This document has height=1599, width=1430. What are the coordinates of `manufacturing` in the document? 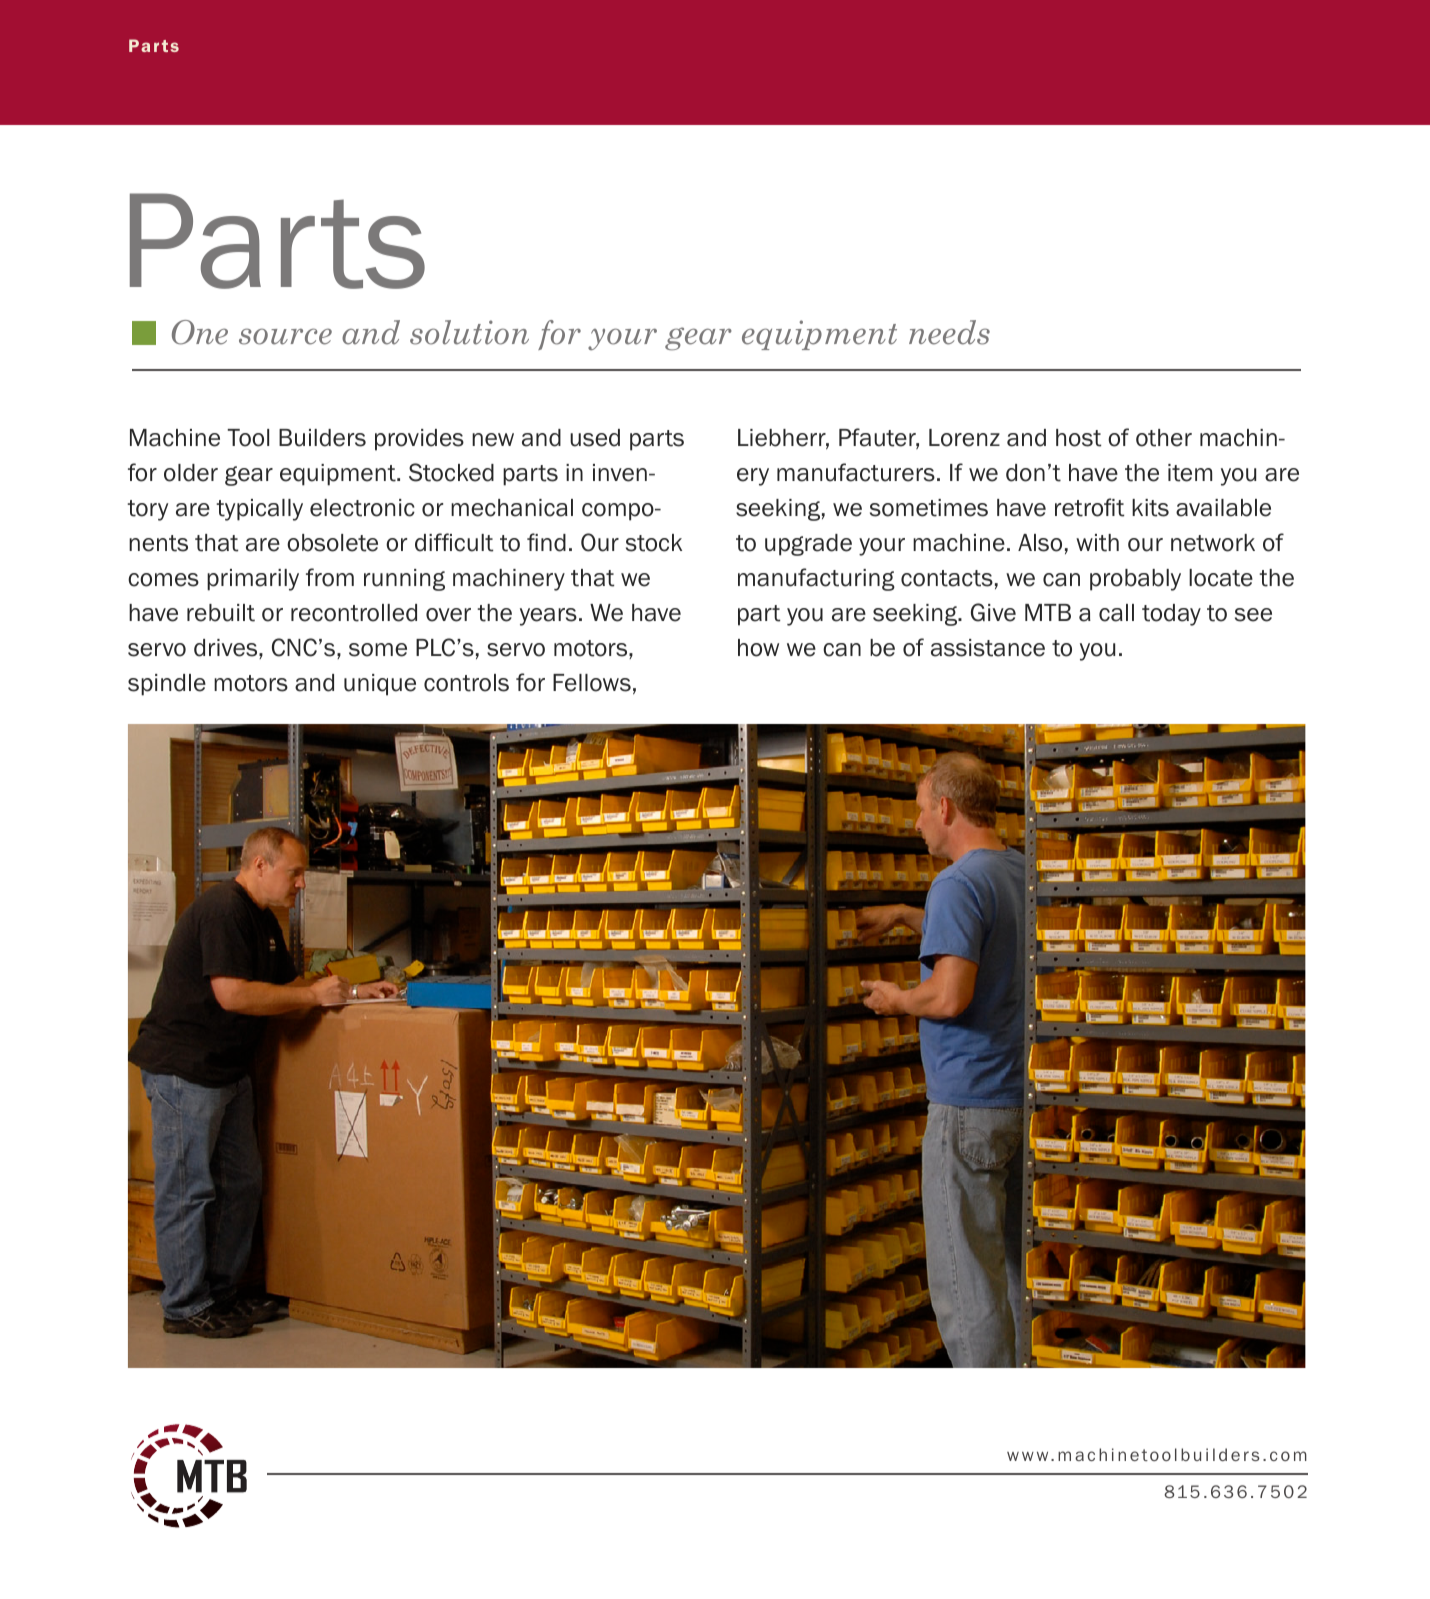 It's located at (816, 579).
